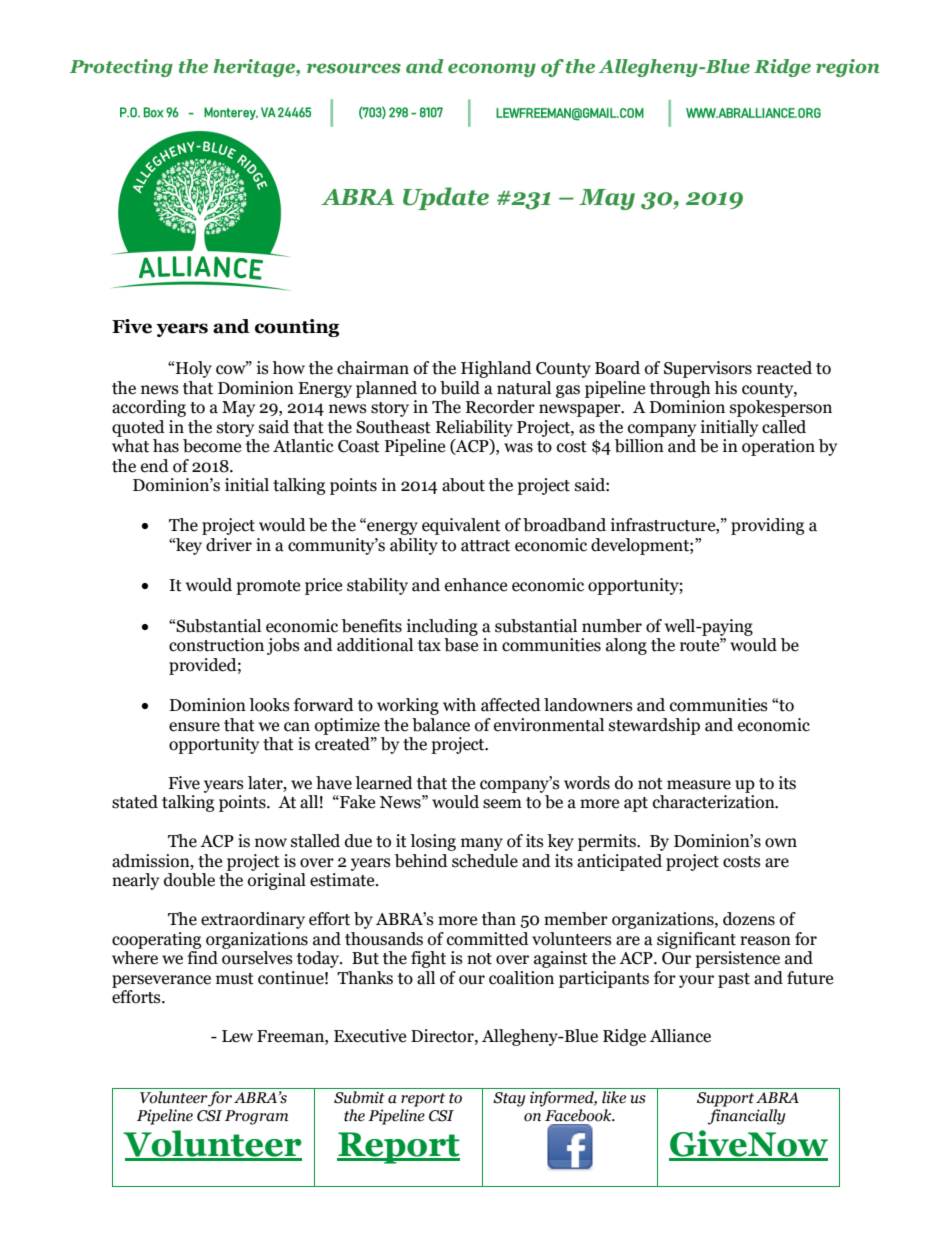  What do you see at coordinates (699, 785) in the page?
I see `measure` at bounding box center [699, 785].
